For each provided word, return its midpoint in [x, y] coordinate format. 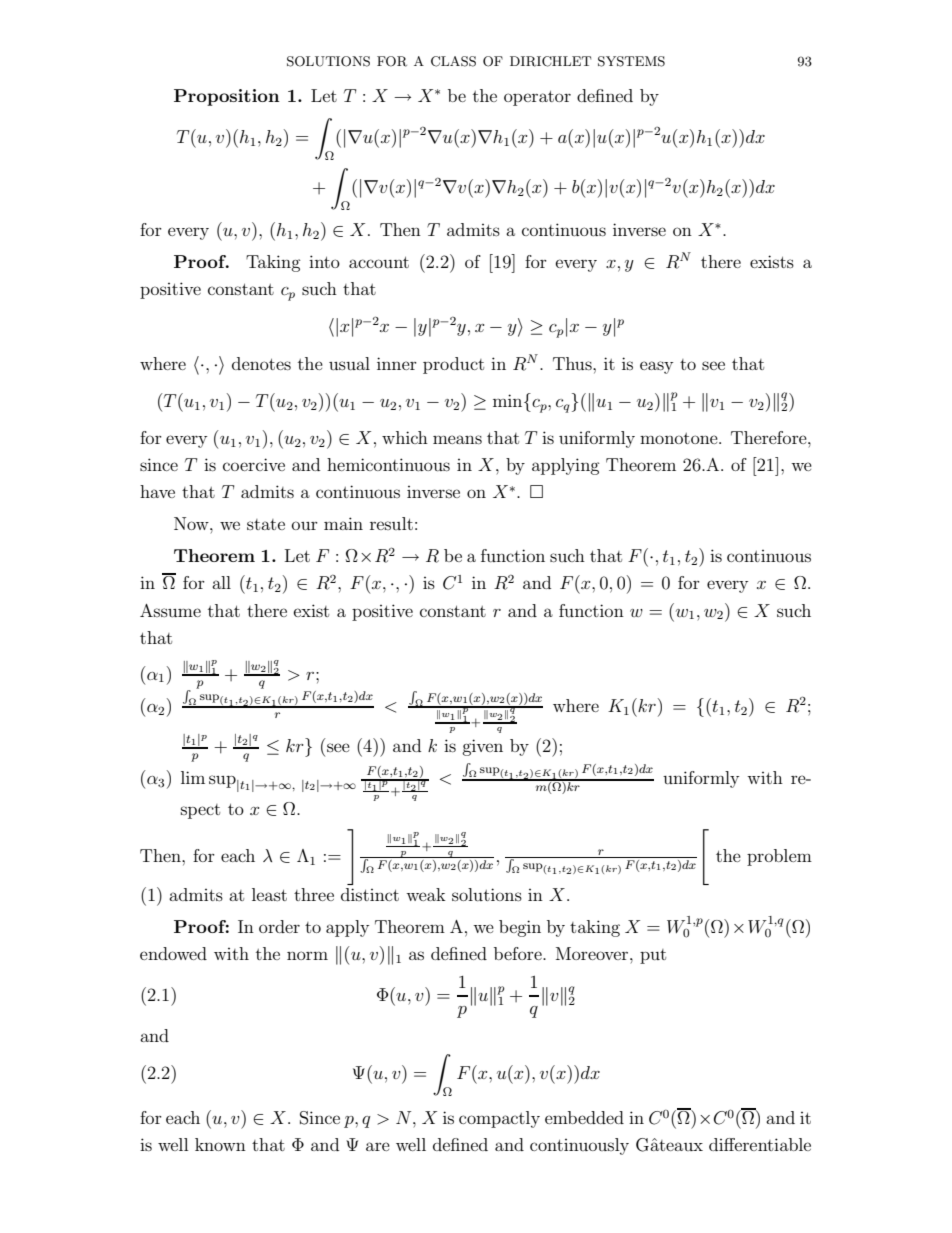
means [457, 439]
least [269, 894]
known [220, 1144]
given [482, 747]
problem [779, 857]
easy [656, 367]
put [653, 956]
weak [426, 894]
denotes [261, 363]
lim [193, 777]
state [266, 524]
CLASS [453, 61]
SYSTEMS [631, 61]
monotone [680, 438]
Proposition [227, 97]
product [453, 365]
